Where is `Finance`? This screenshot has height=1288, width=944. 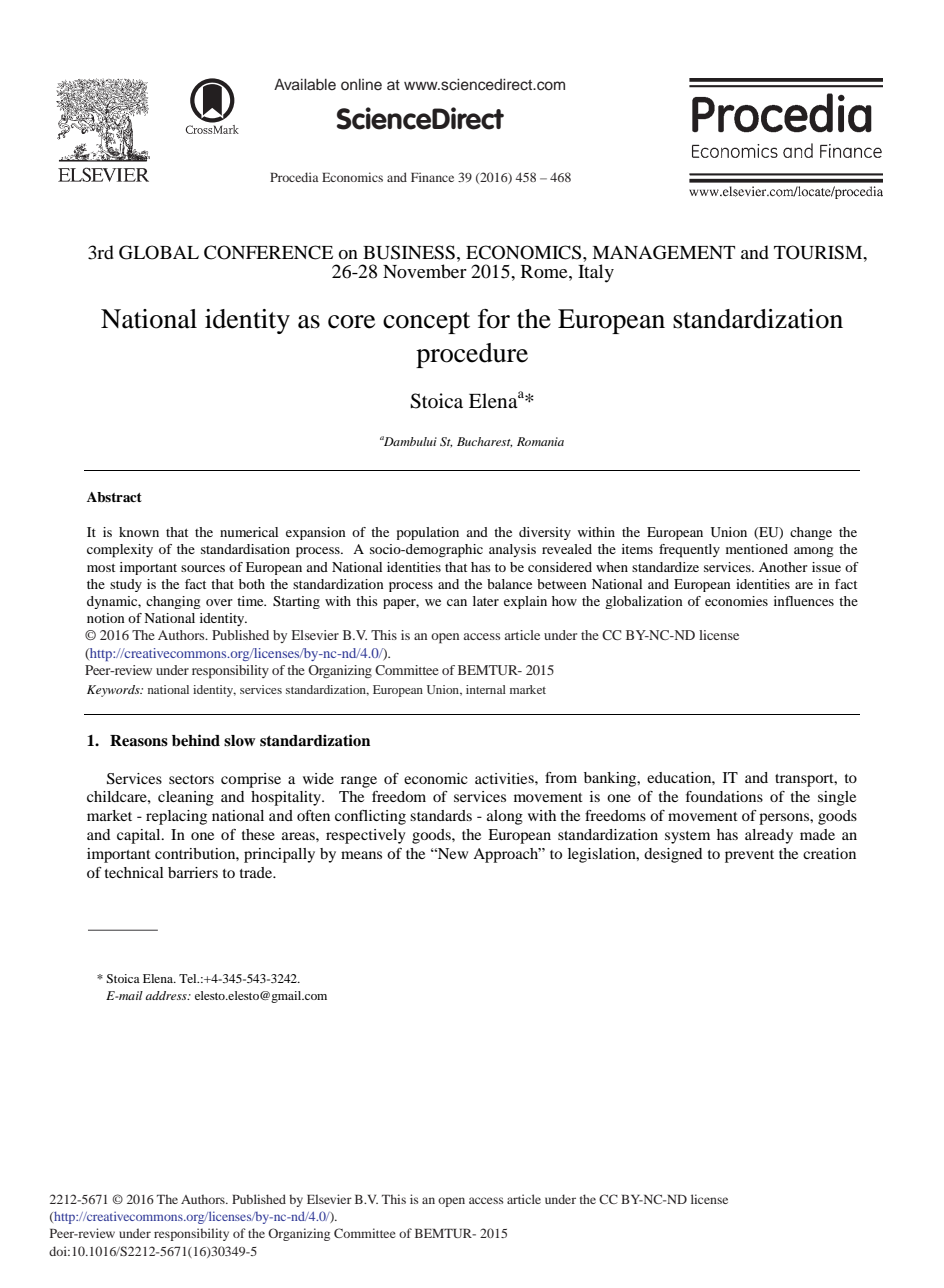 Finance is located at coordinates (432, 177).
